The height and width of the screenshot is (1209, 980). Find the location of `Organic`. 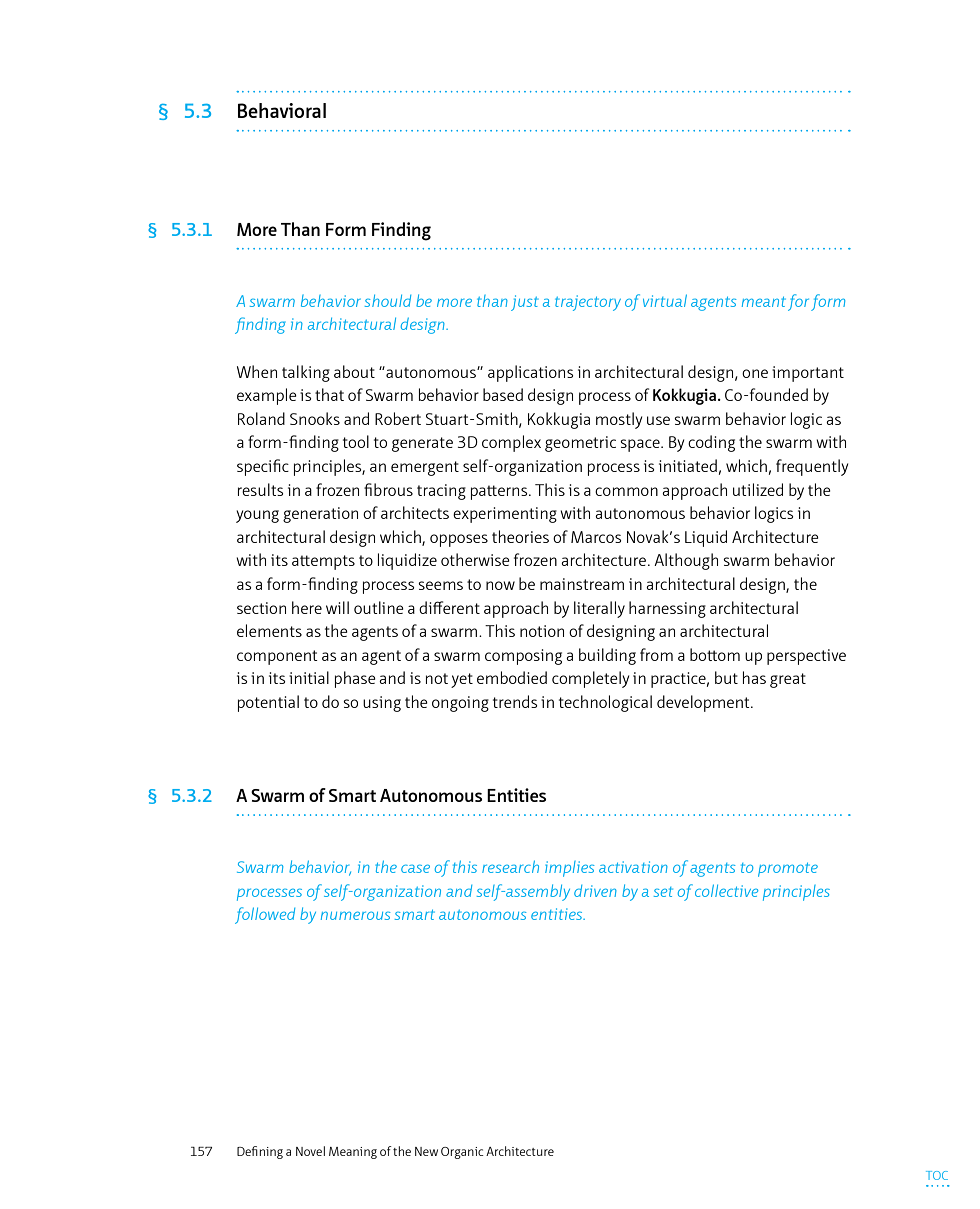

Organic is located at coordinates (462, 1153).
